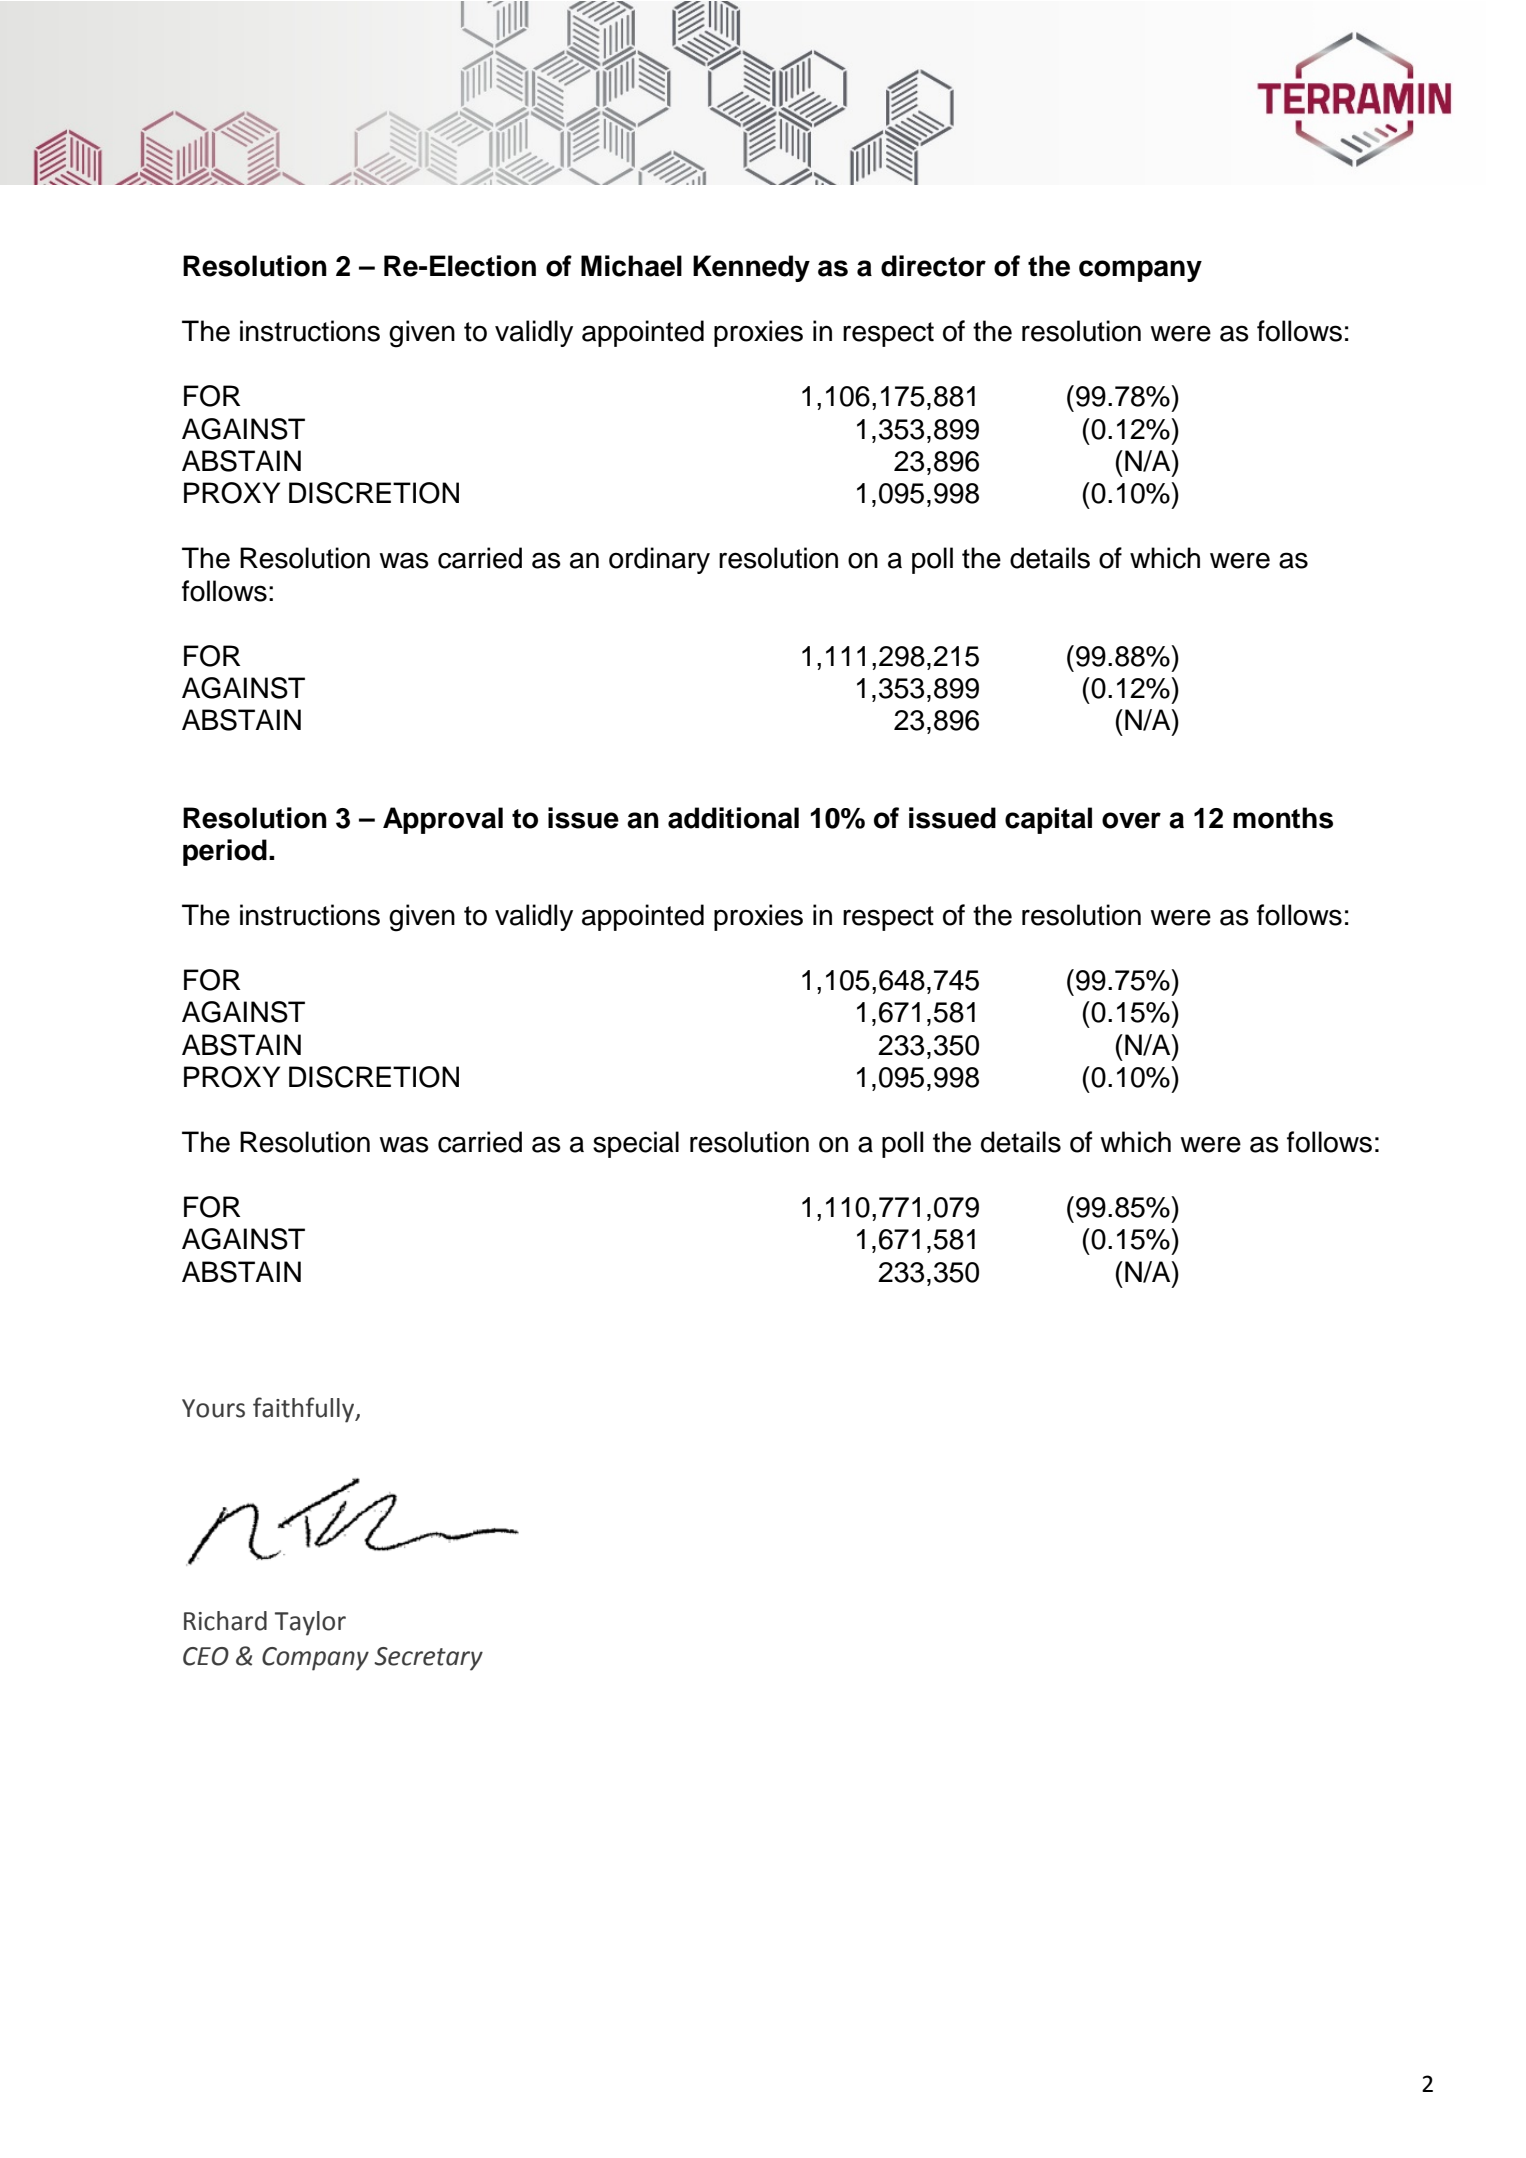  Describe the element at coordinates (631, 266) in the image. I see `Michael` at that location.
